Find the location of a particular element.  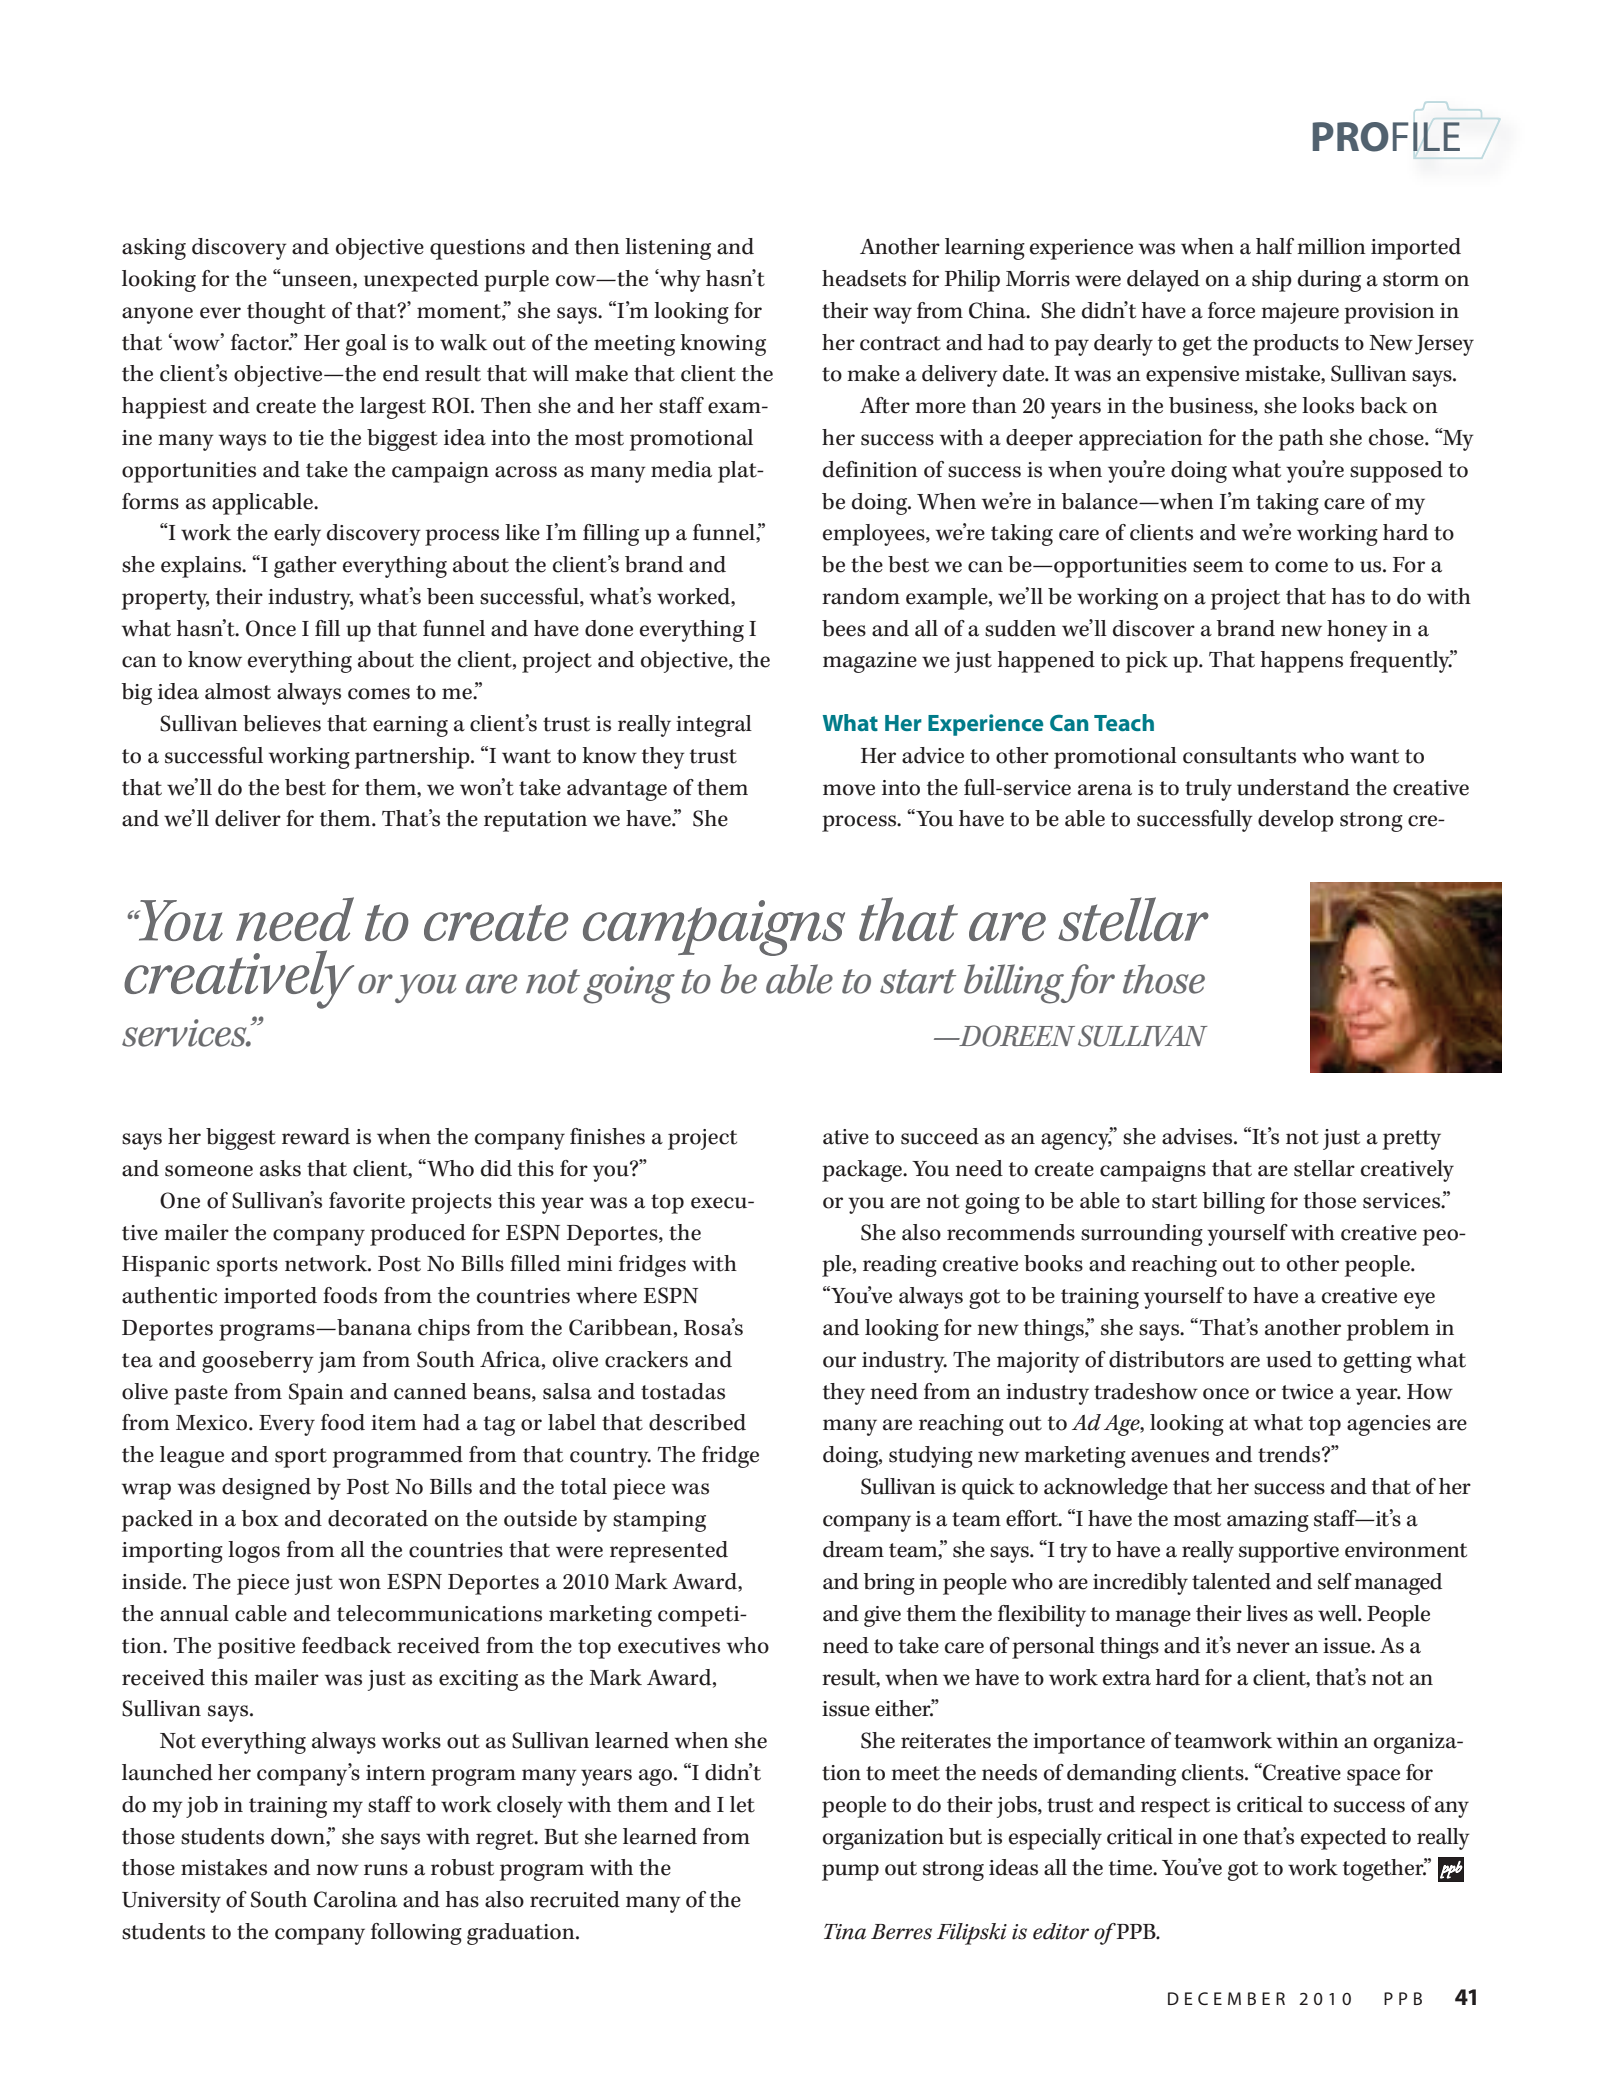

half is located at coordinates (1275, 246).
